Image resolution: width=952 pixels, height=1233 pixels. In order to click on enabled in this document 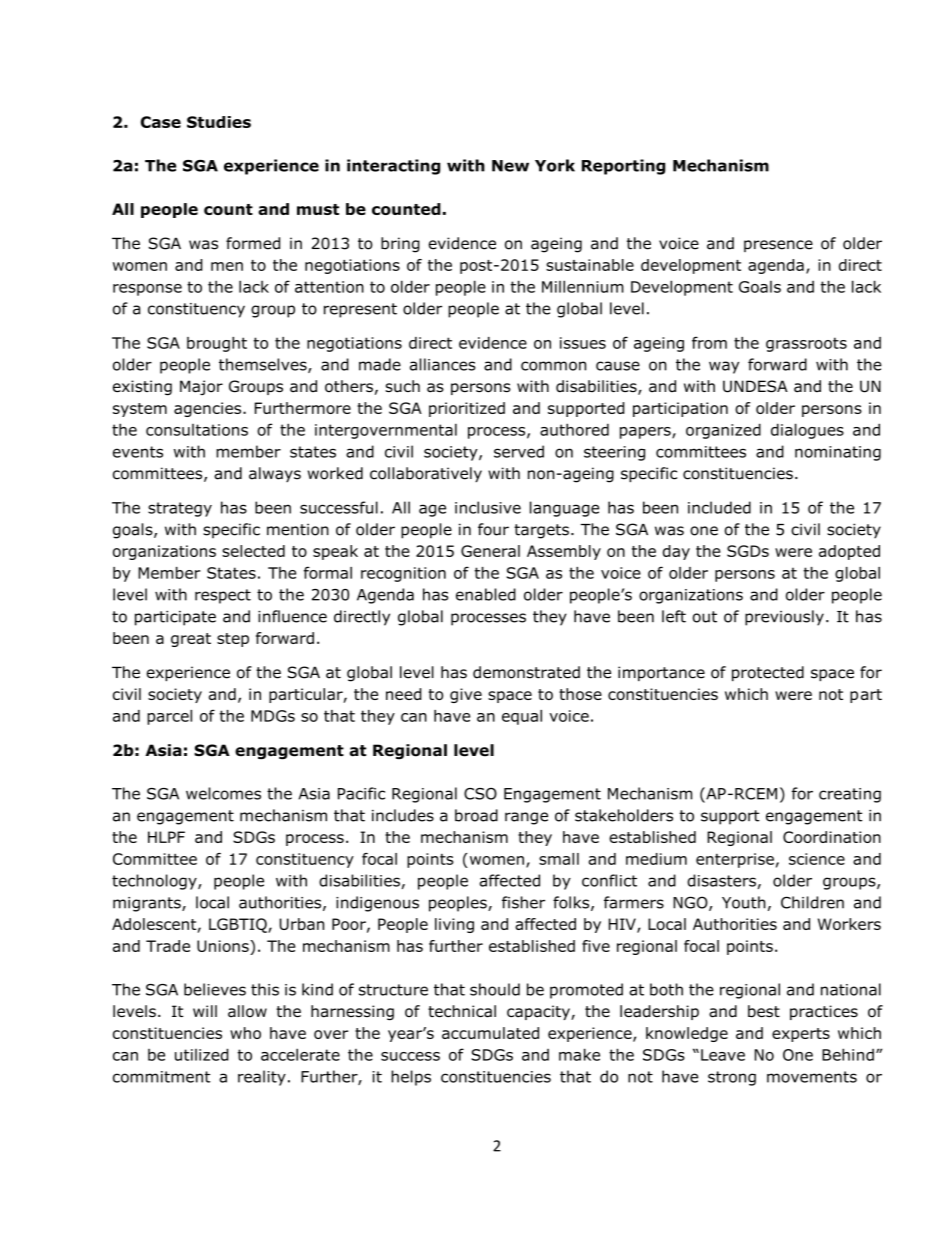, I will do `click(486, 594)`.
